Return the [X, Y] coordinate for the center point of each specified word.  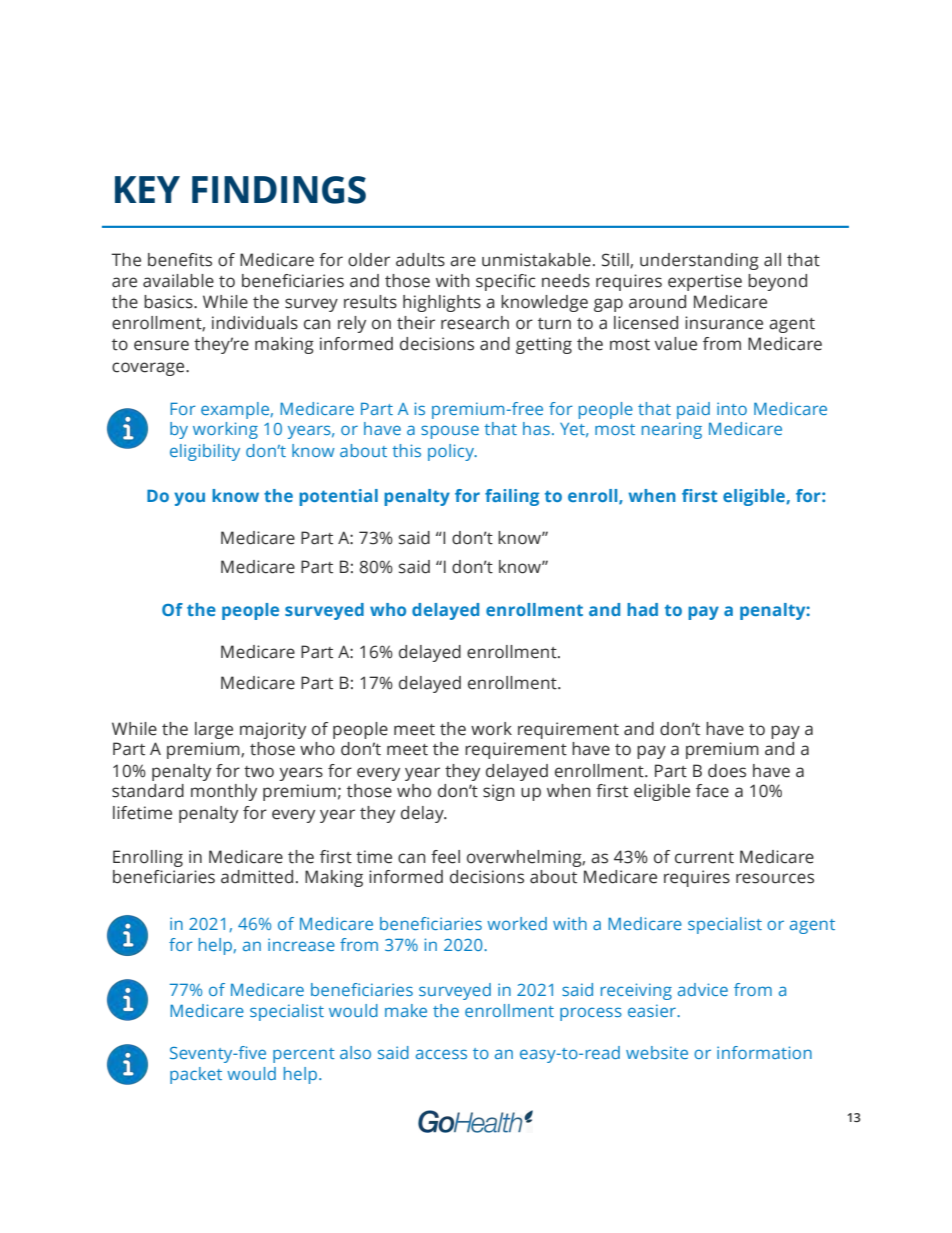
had [642, 609]
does [727, 771]
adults [420, 260]
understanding [699, 261]
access [441, 1054]
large [214, 730]
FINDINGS [279, 190]
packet [196, 1075]
